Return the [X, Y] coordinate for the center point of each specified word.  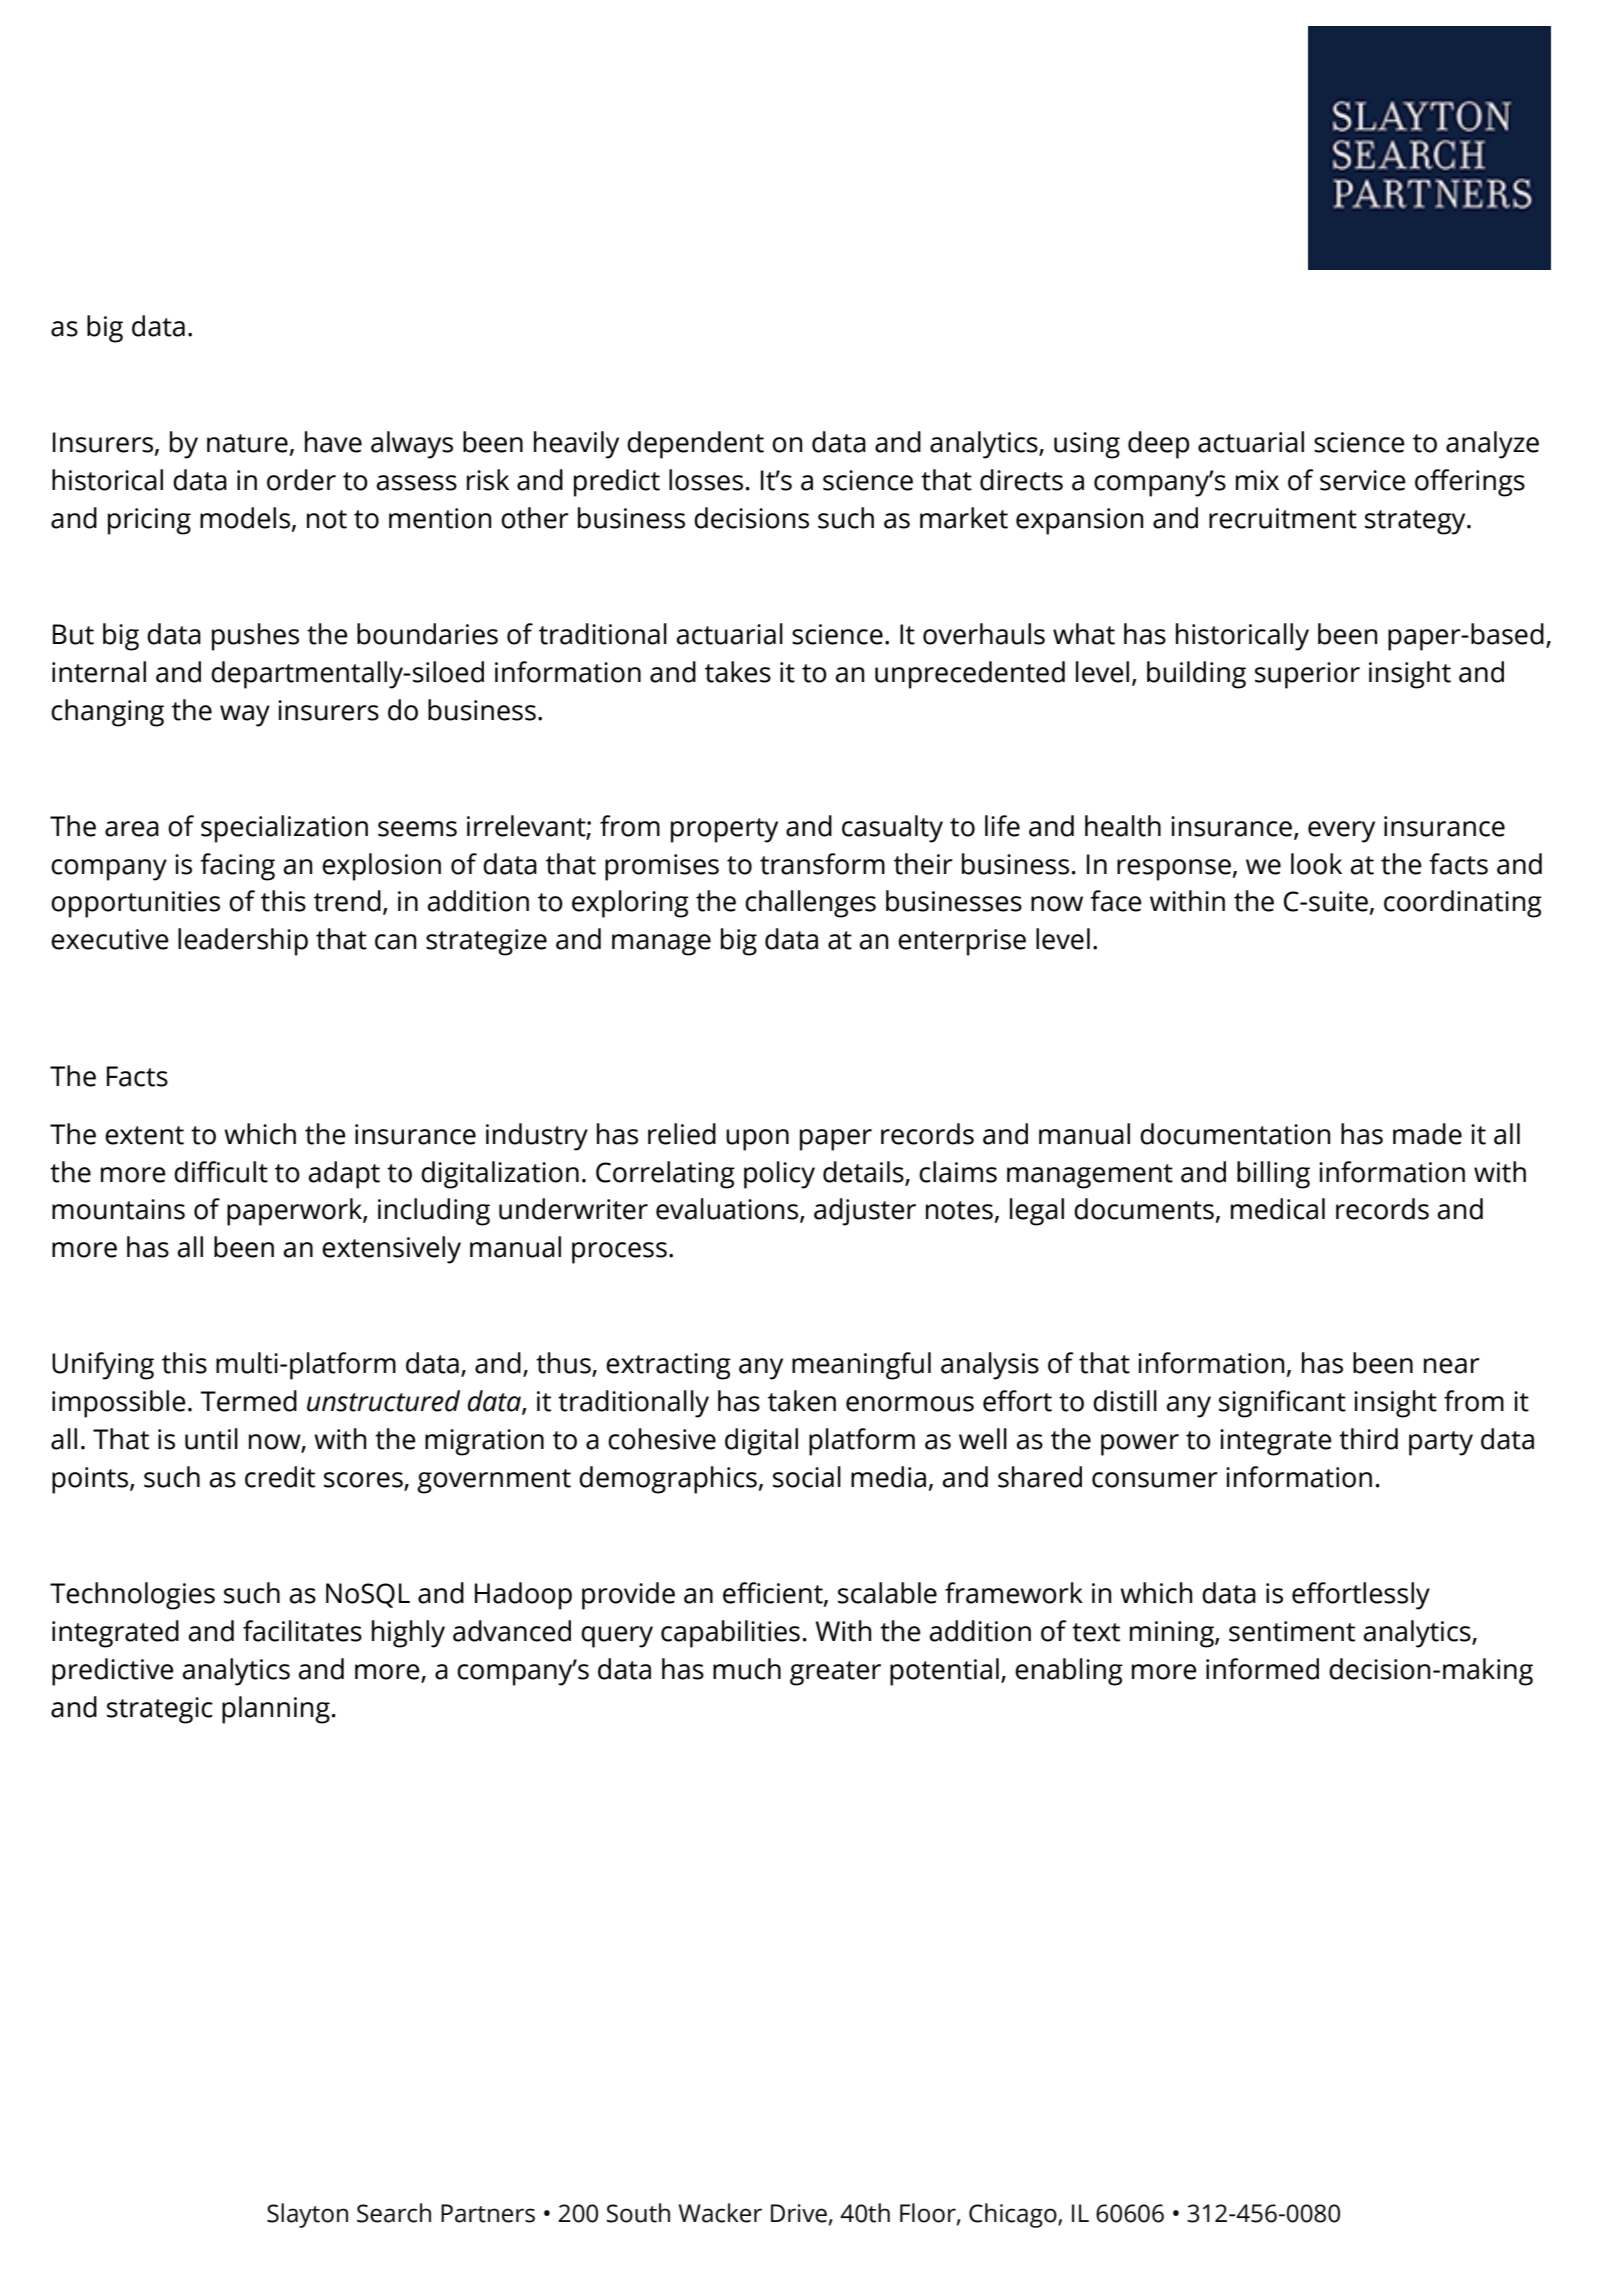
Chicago [1014, 2215]
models [245, 518]
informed [1262, 1669]
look [1316, 864]
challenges [810, 904]
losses [706, 480]
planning [276, 1710]
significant [1282, 1404]
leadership [243, 942]
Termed [248, 1401]
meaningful [861, 1366]
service [1363, 480]
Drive [799, 2213]
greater [835, 1673]
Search [394, 2213]
